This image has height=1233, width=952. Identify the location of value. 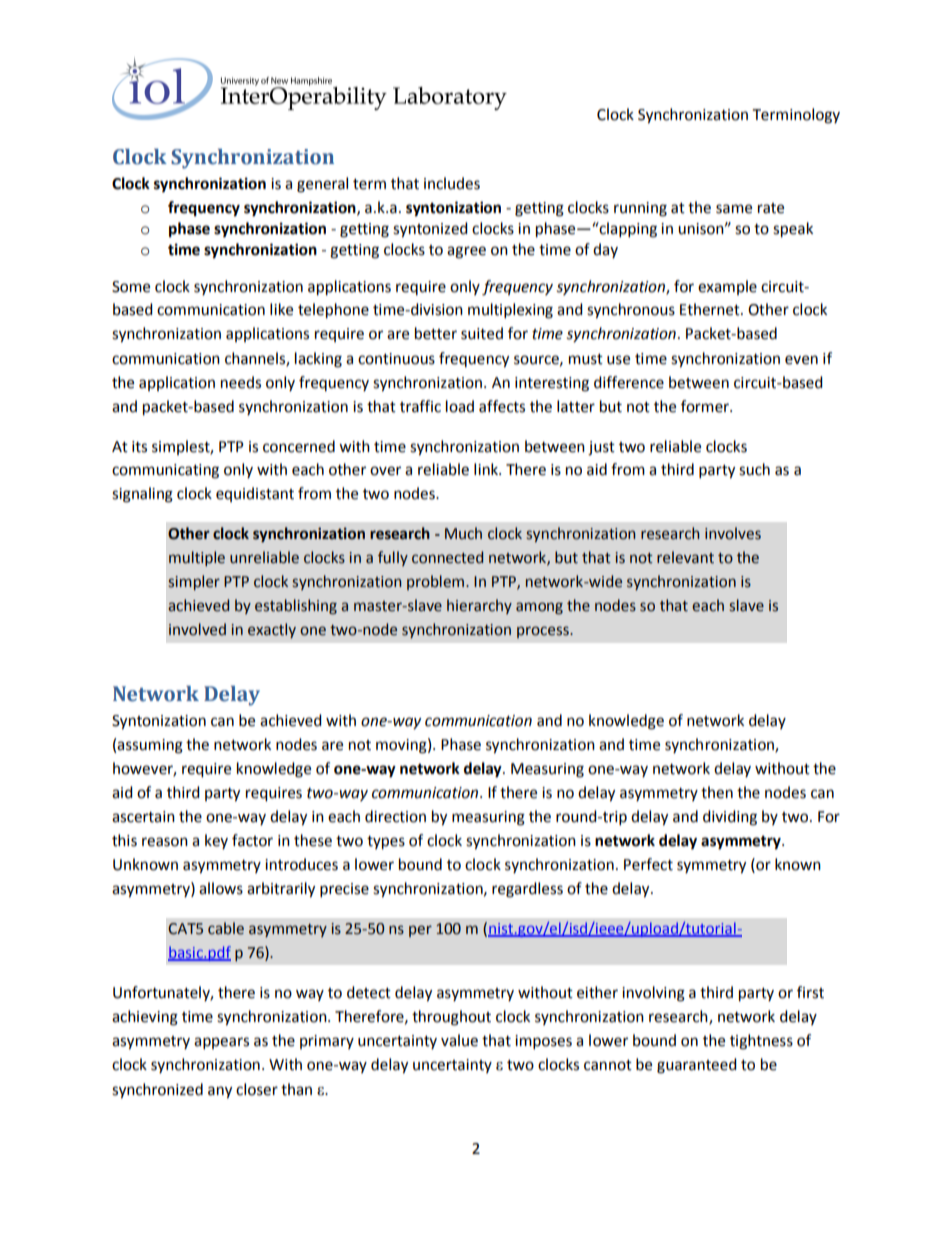
(459, 1040).
